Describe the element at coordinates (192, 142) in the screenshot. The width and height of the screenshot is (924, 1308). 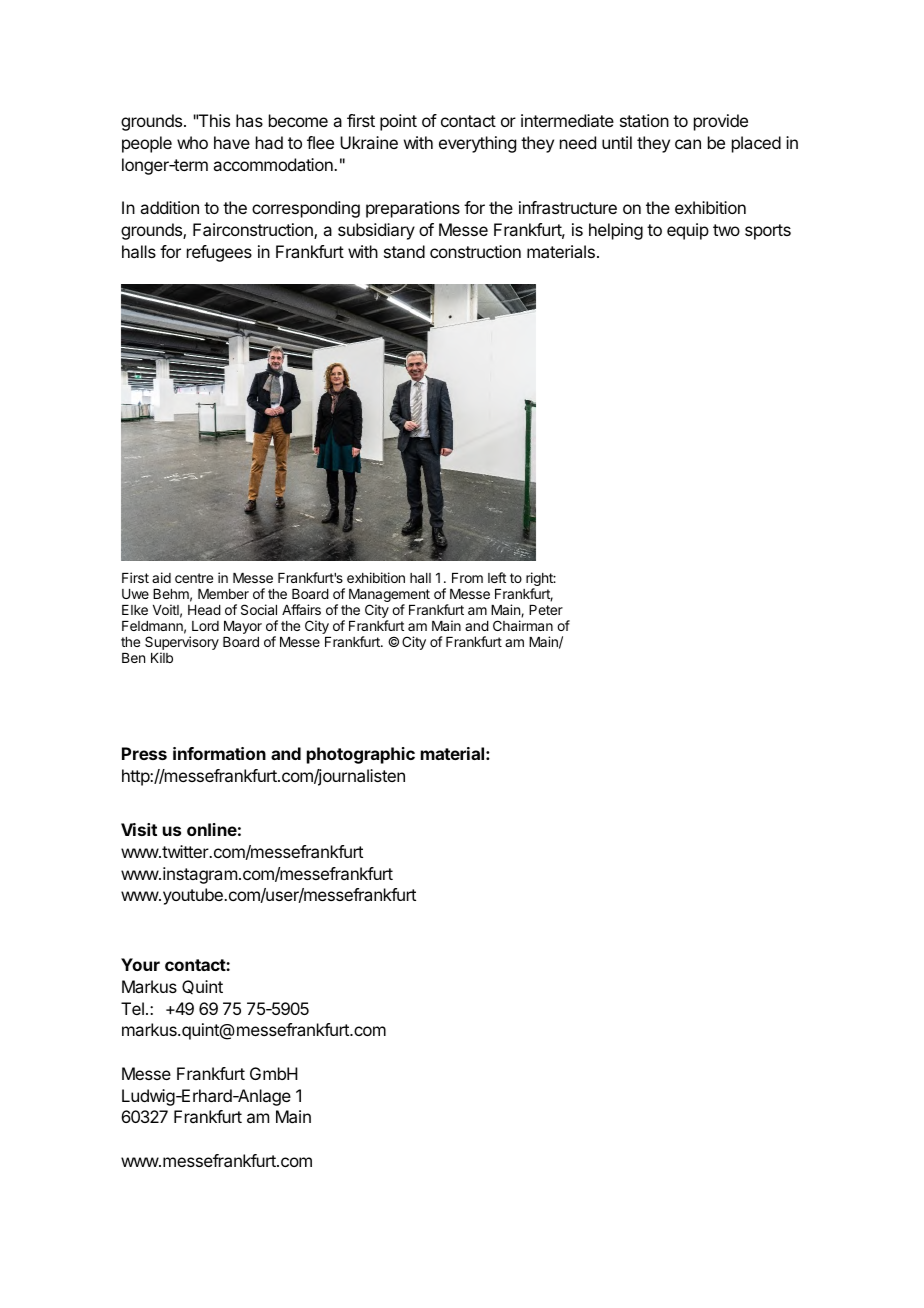
I see `who` at that location.
